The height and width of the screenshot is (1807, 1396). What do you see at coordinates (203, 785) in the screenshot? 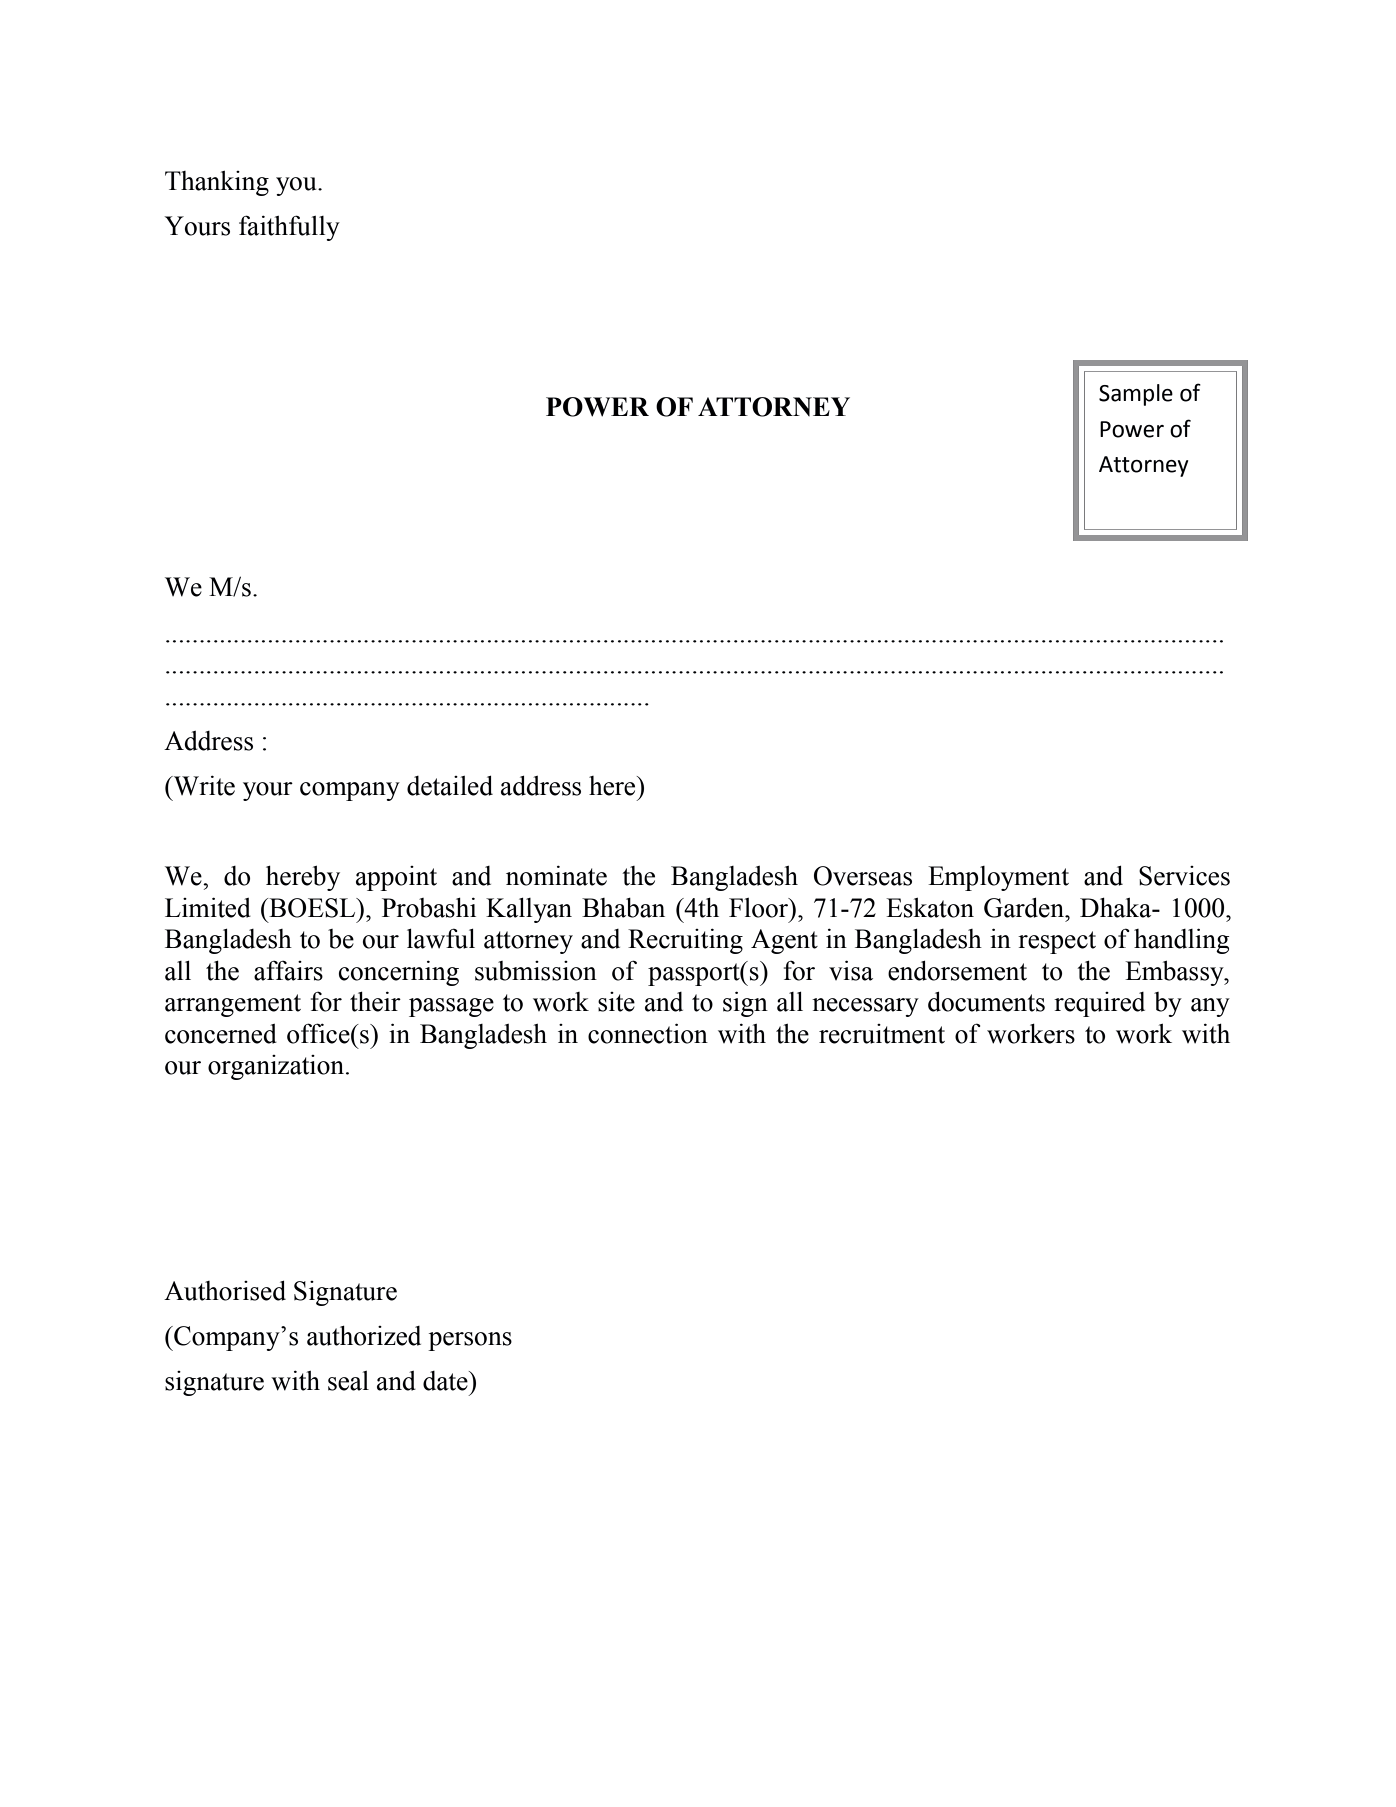
I see `Write` at bounding box center [203, 785].
